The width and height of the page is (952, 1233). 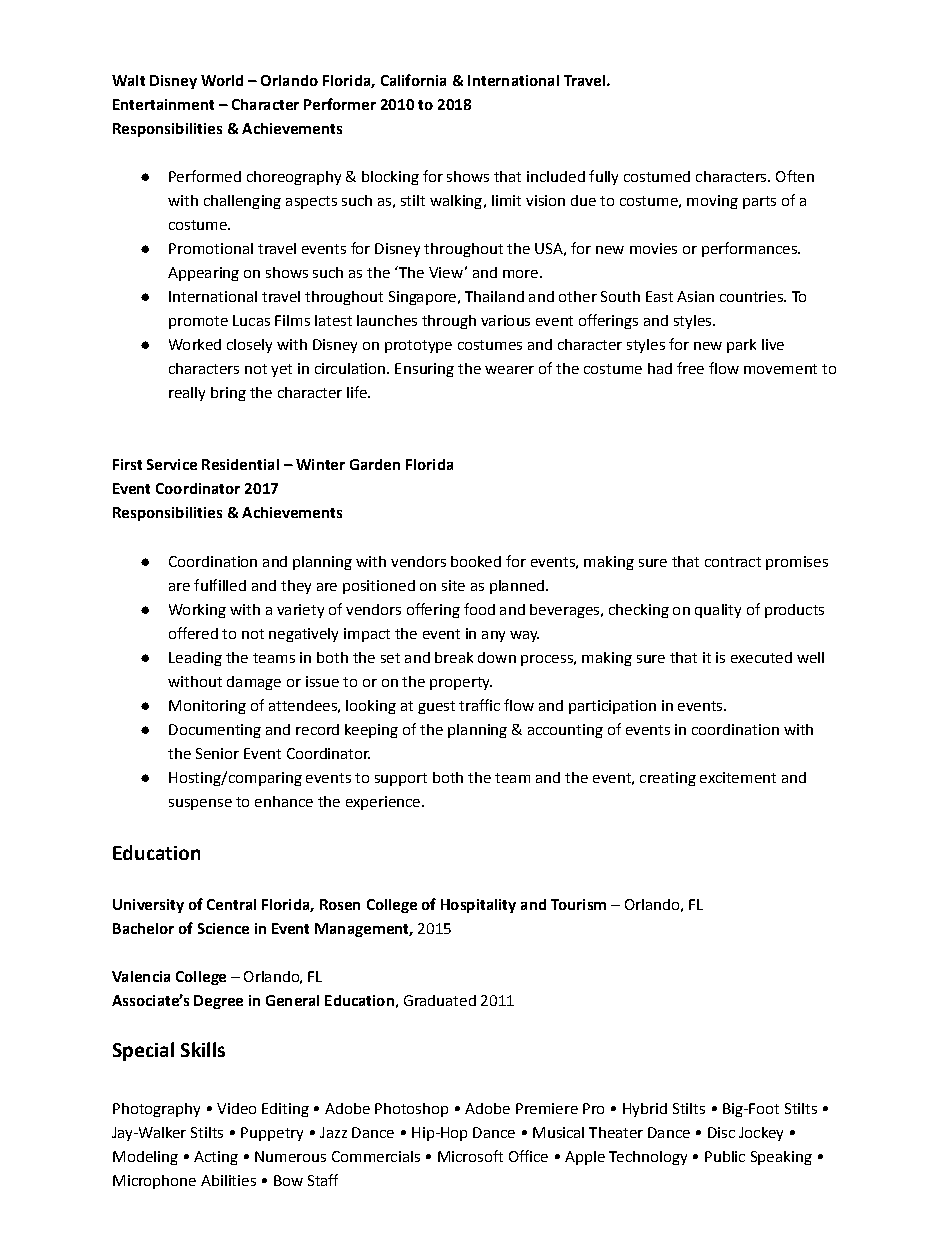 What do you see at coordinates (741, 346) in the page?
I see `park` at bounding box center [741, 346].
